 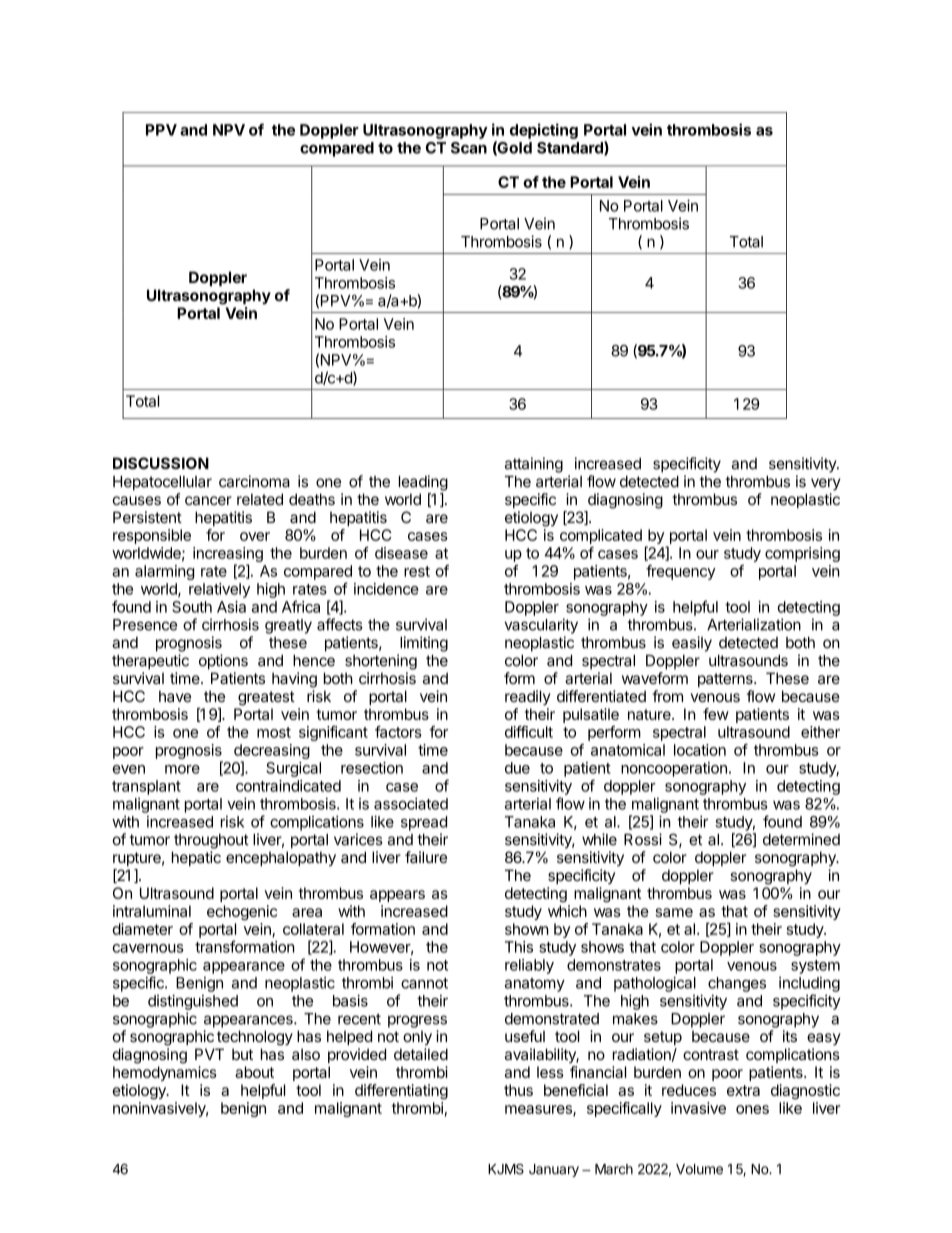 I want to click on patterns, so click(x=726, y=680).
